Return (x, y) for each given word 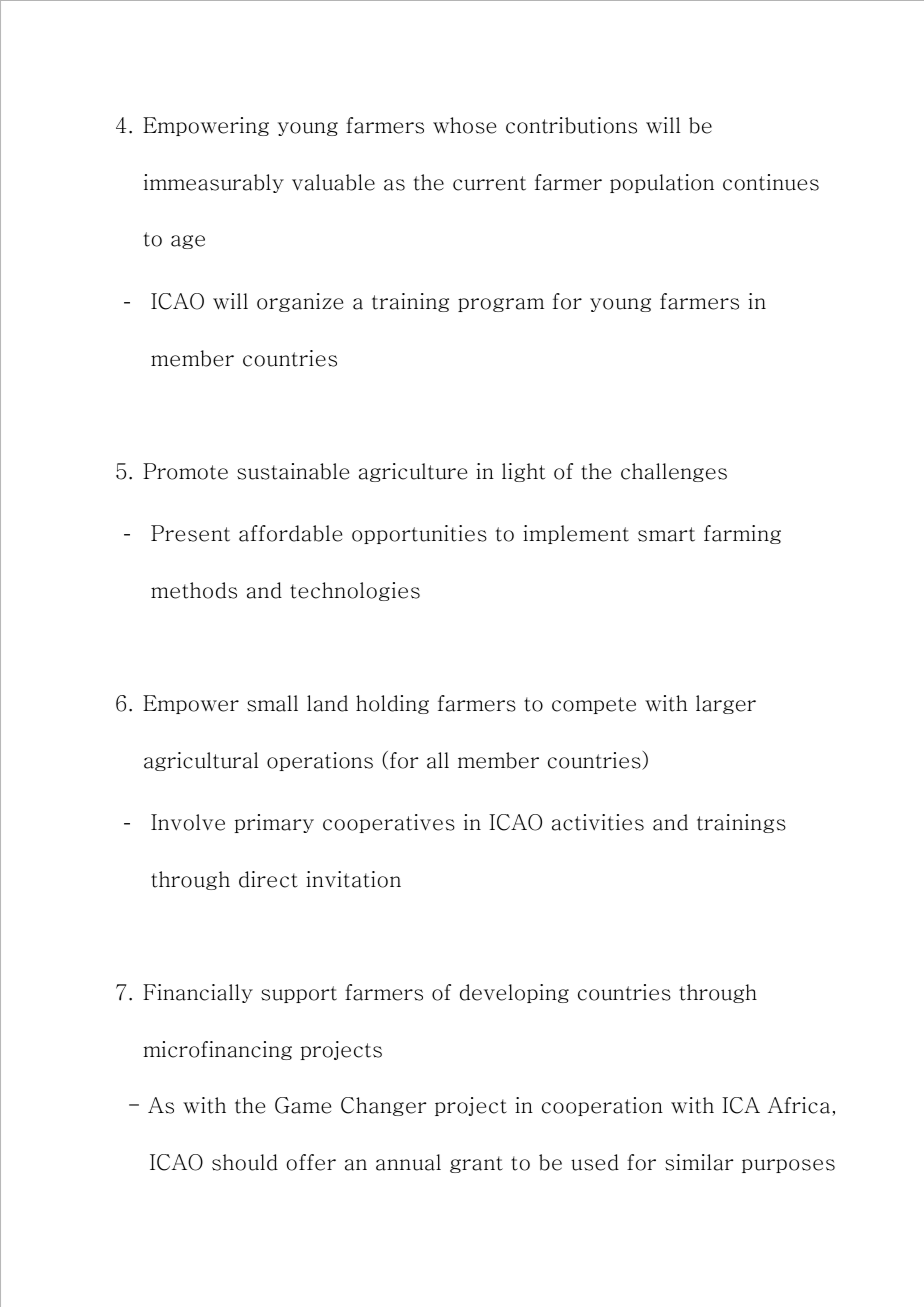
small (272, 703)
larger (726, 704)
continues (771, 182)
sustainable (293, 471)
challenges (674, 472)
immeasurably (214, 183)
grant (476, 1164)
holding (392, 704)
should (245, 1162)
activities (598, 822)
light (524, 472)
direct (268, 879)
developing (514, 993)
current (489, 183)
